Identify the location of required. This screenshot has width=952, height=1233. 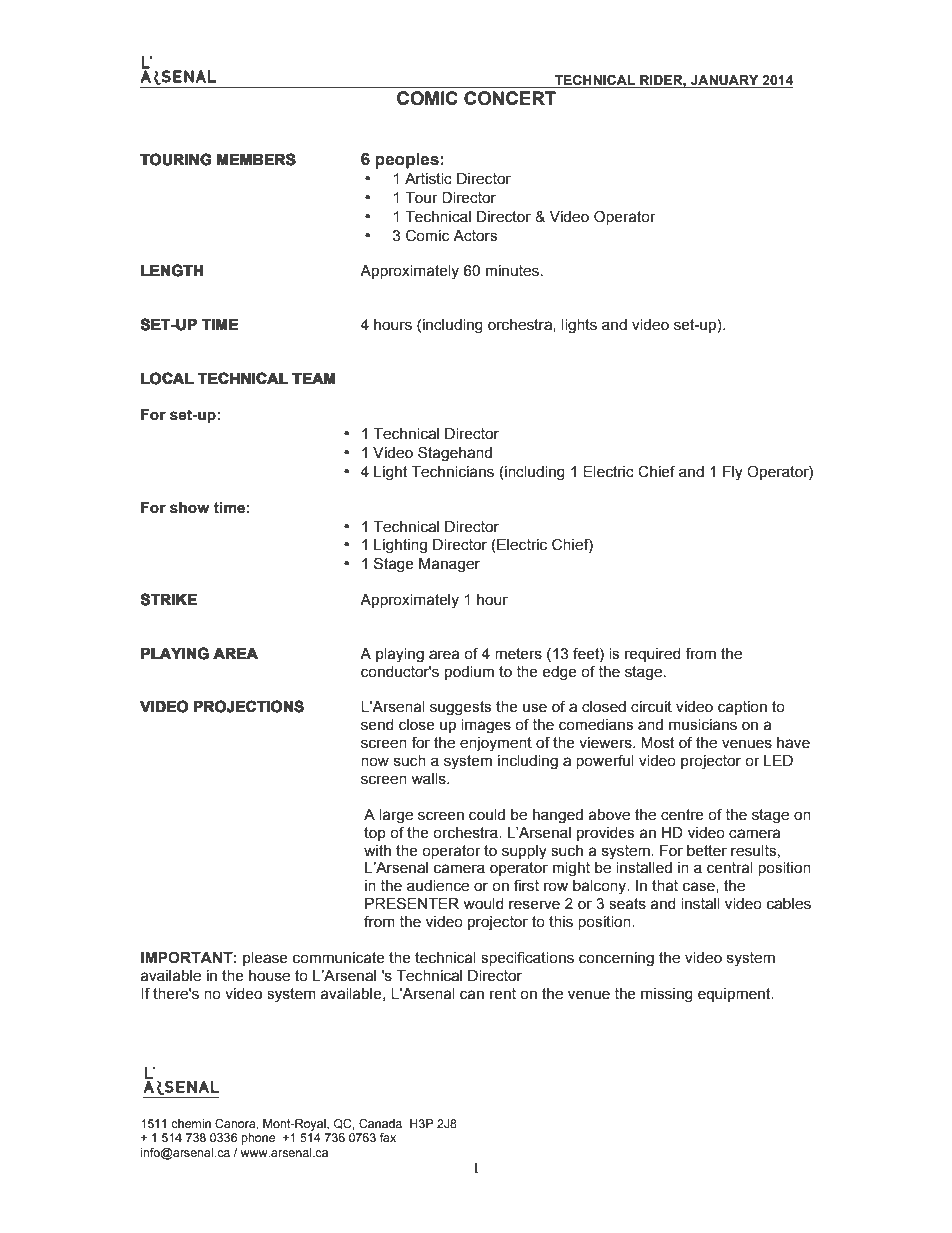
(653, 655).
